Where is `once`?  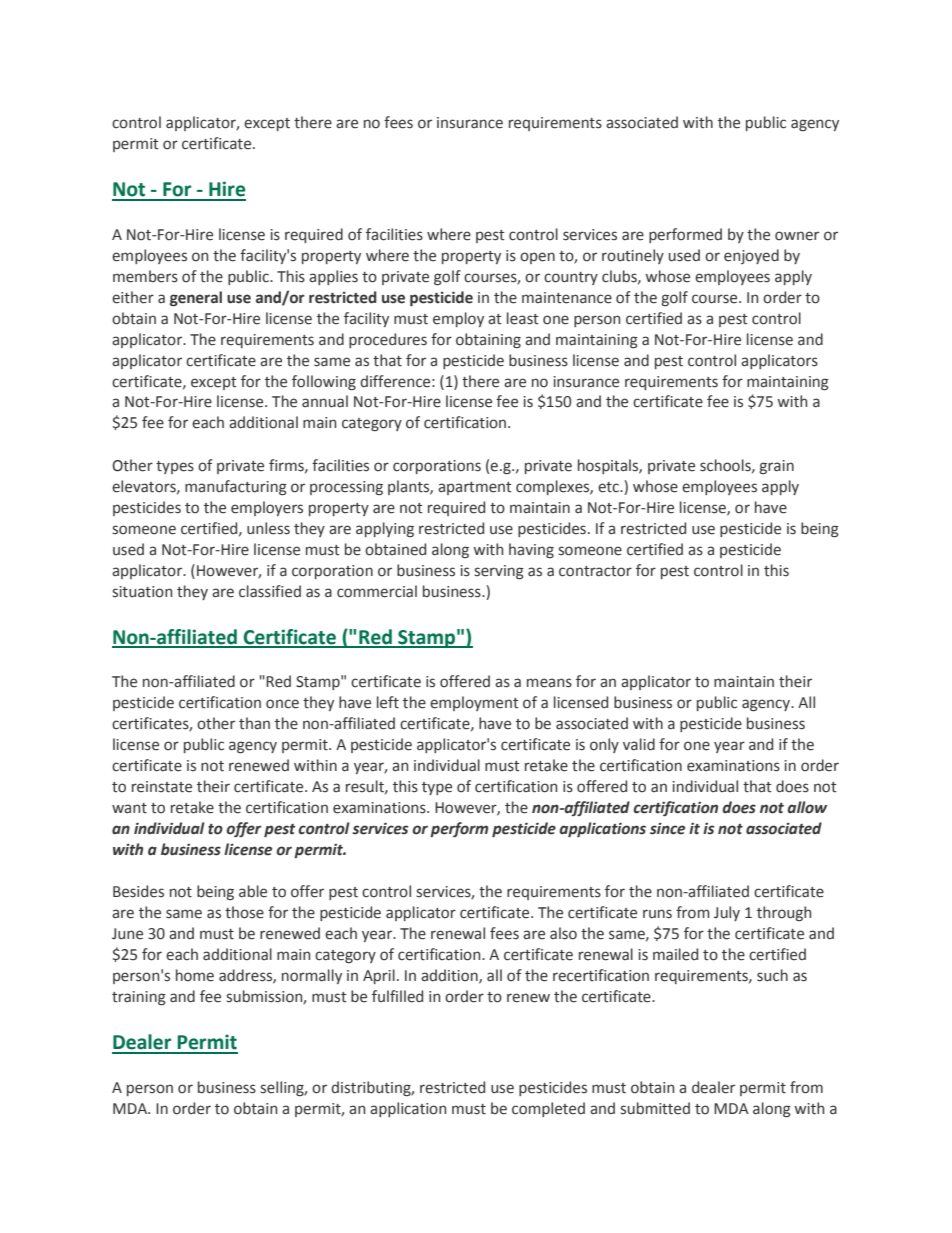 once is located at coordinates (282, 704).
